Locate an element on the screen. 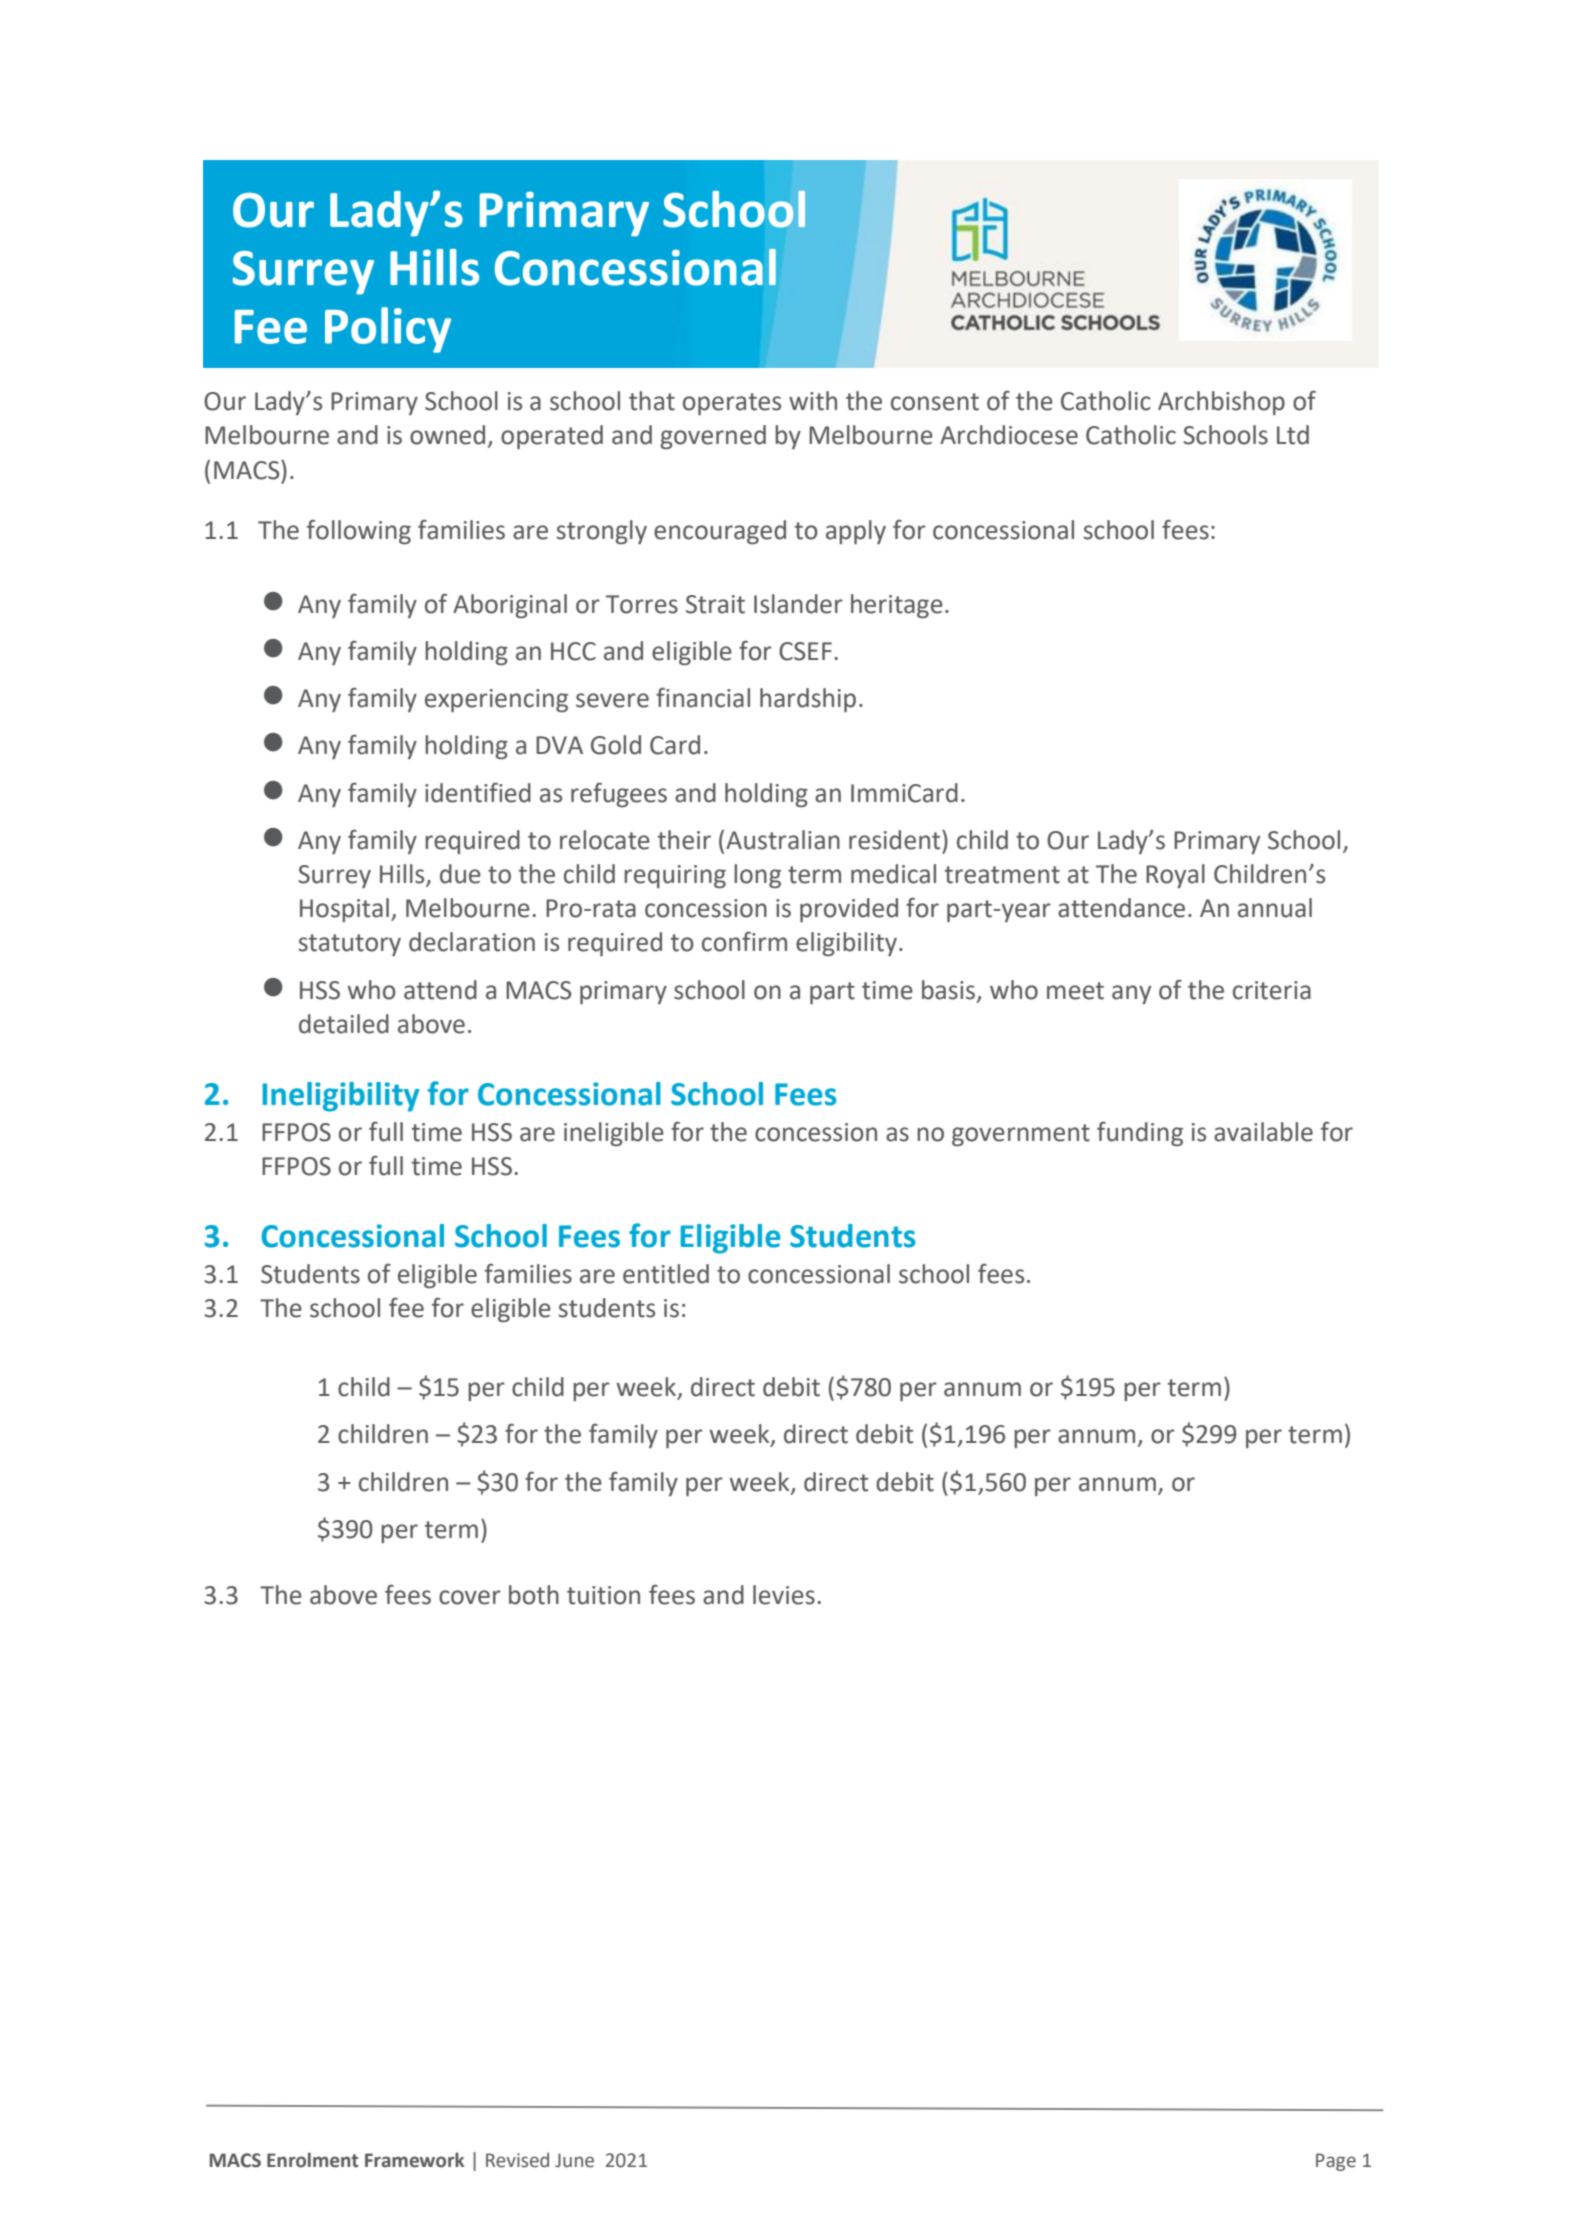 The width and height of the screenshot is (1582, 2239). government is located at coordinates (1021, 1135).
